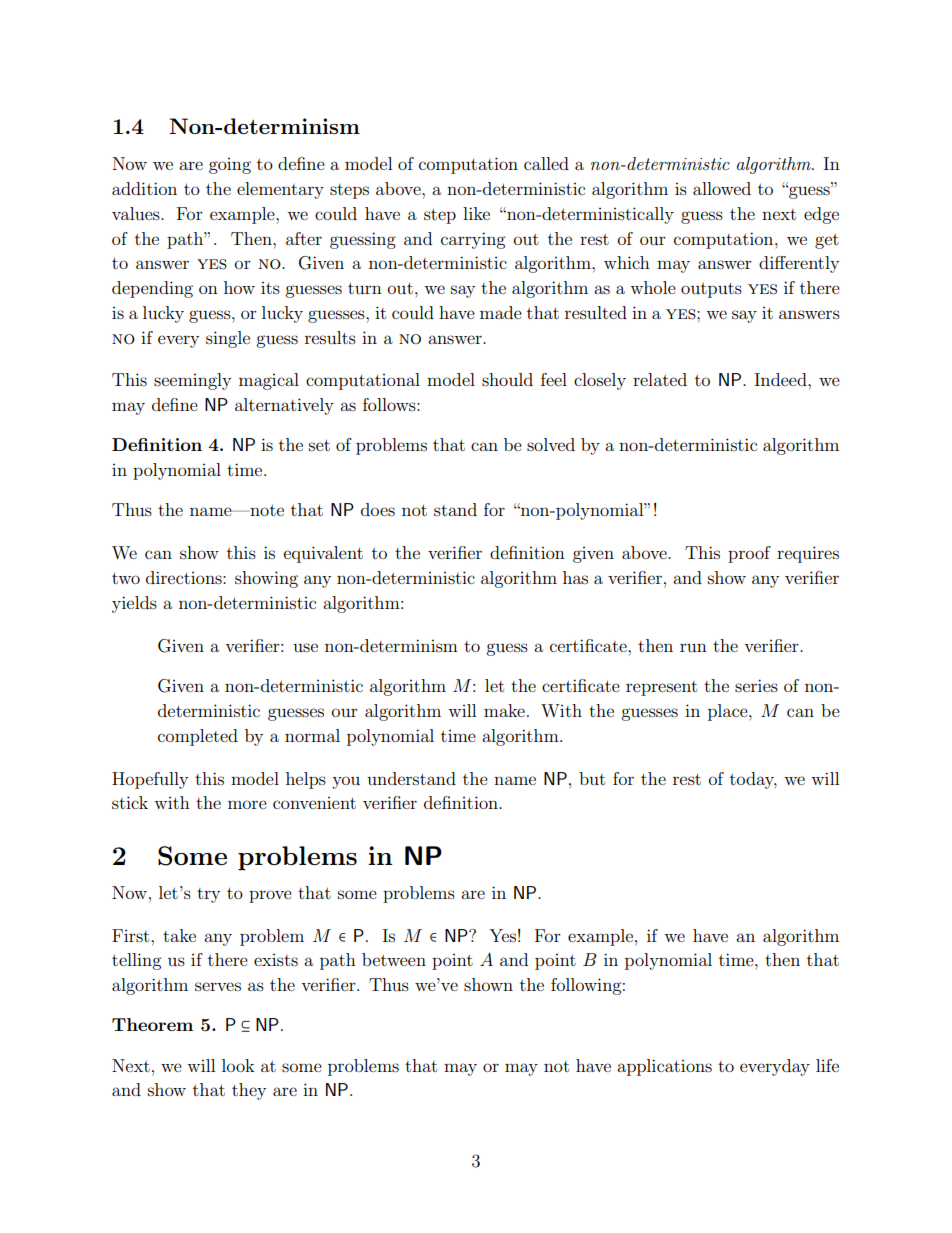 Image resolution: width=952 pixels, height=1233 pixels. What do you see at coordinates (592, 778) in the screenshot?
I see `but` at bounding box center [592, 778].
